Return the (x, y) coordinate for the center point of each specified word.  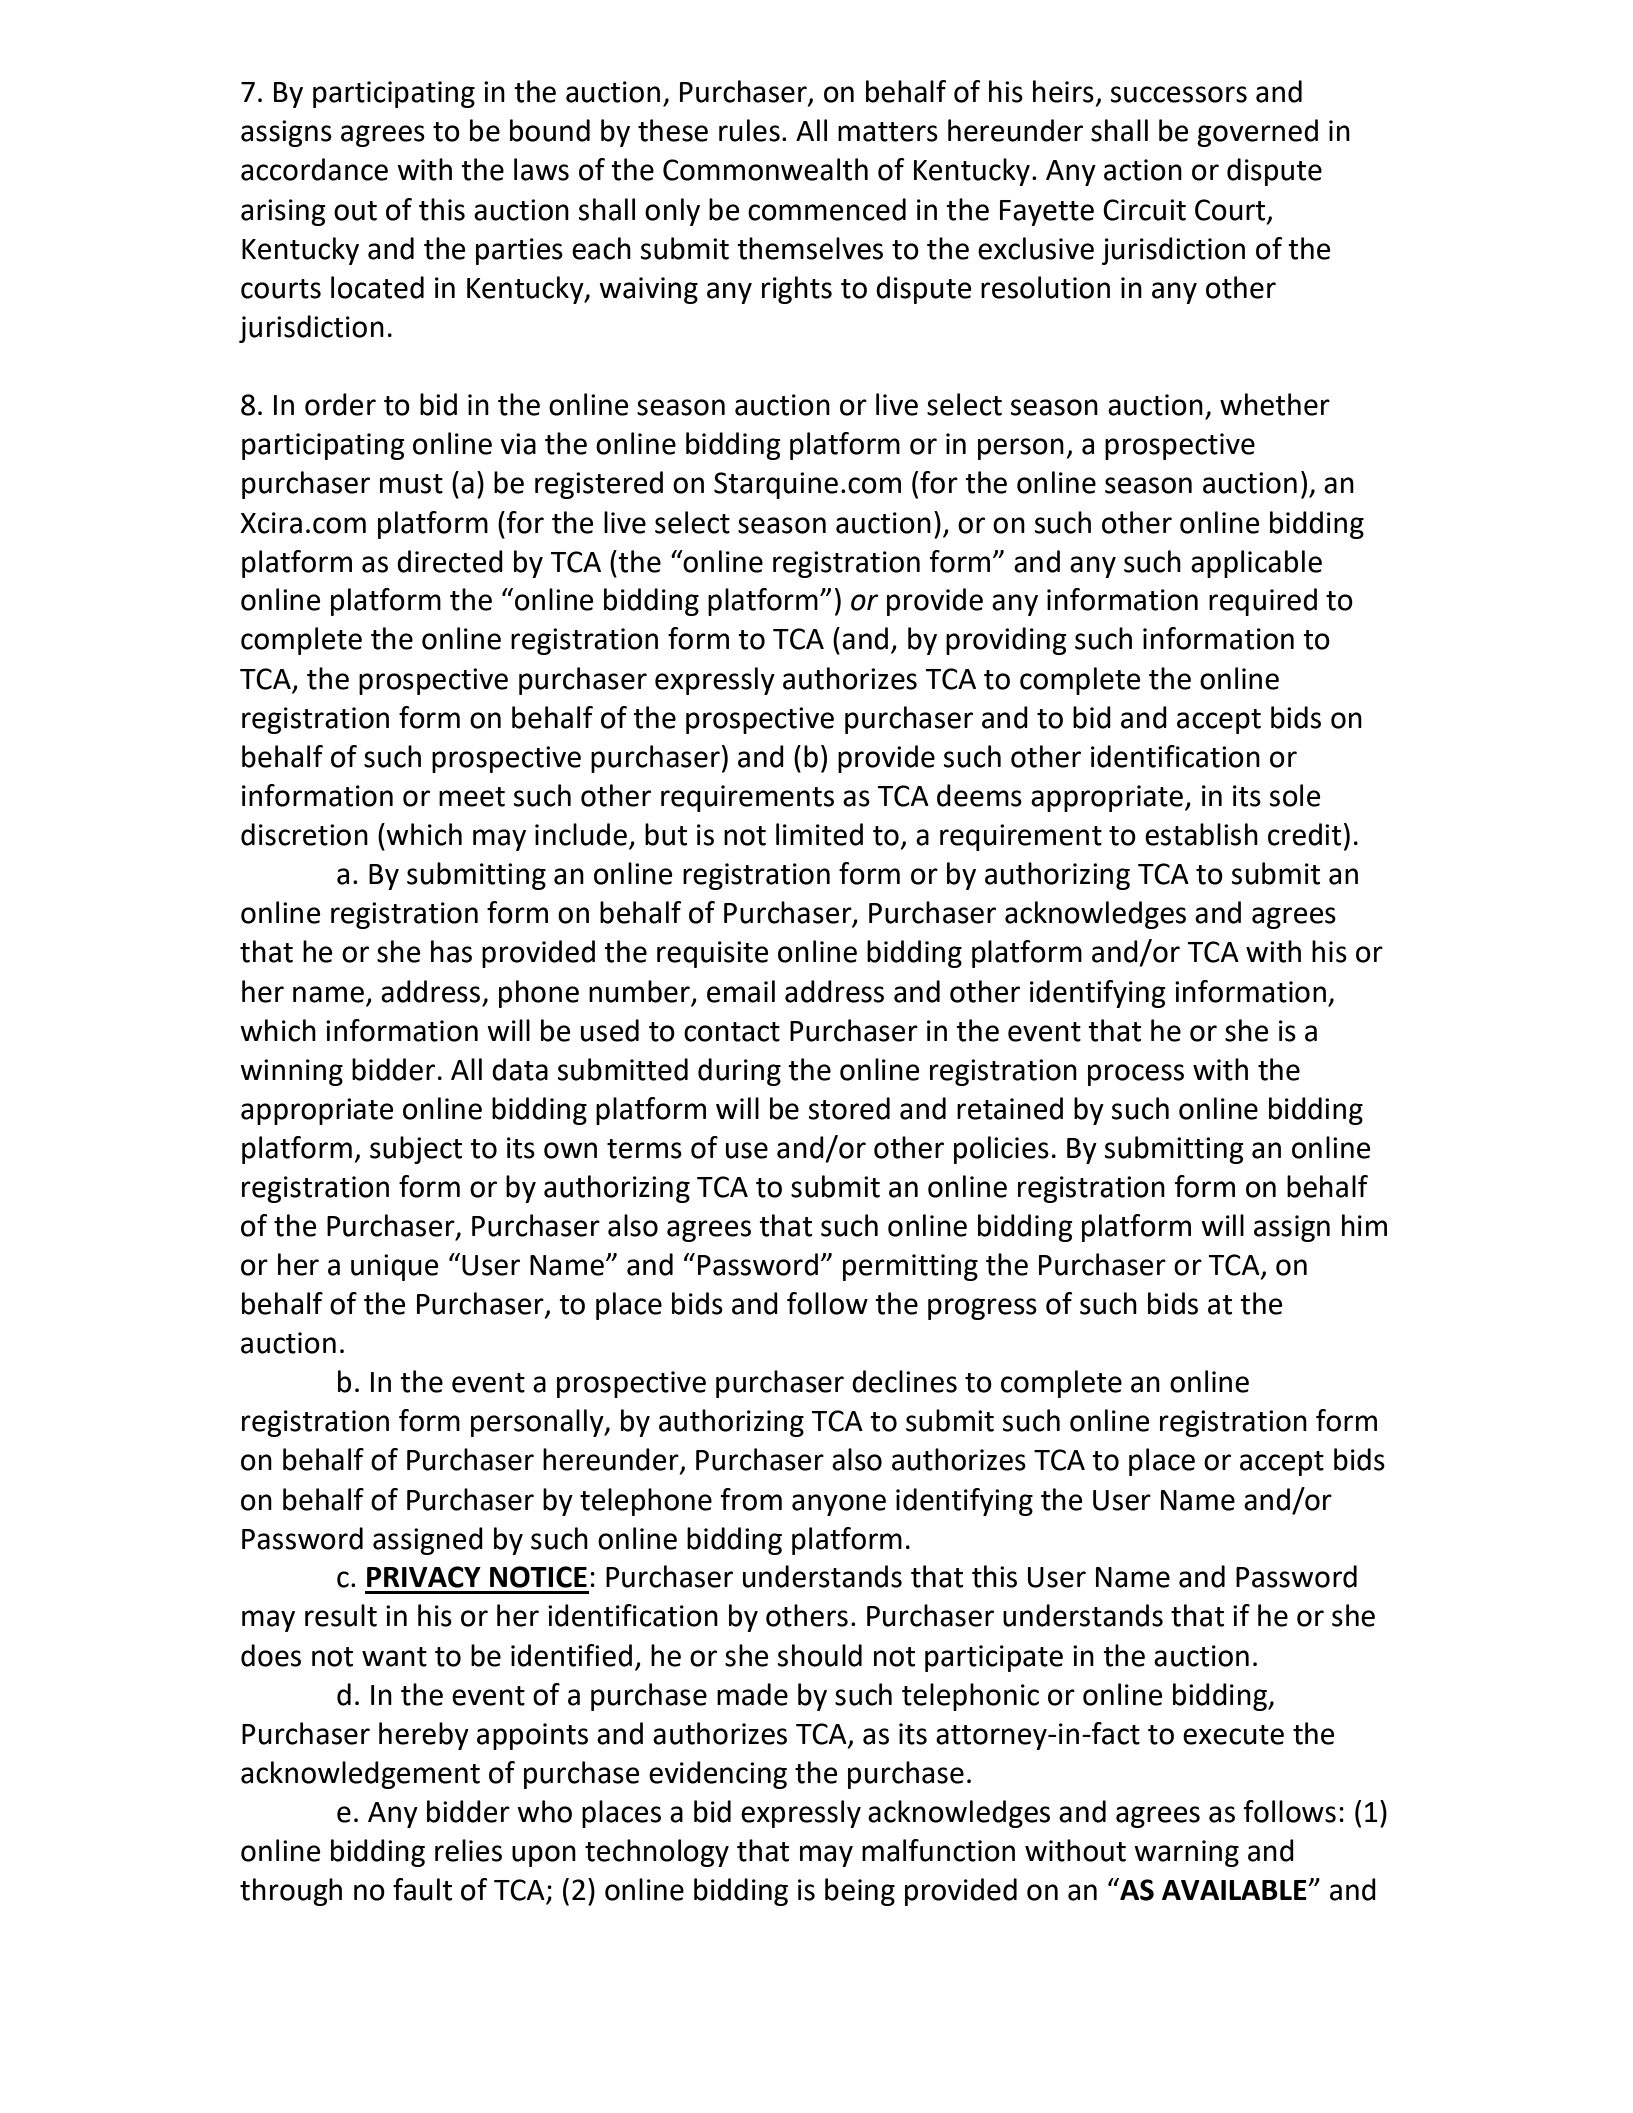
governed (1257, 133)
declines (904, 1381)
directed (450, 561)
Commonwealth (765, 169)
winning (291, 1072)
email (741, 991)
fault (422, 1889)
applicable (1256, 564)
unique (395, 1267)
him (1364, 1225)
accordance (314, 169)
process (1136, 1075)
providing (1006, 641)
